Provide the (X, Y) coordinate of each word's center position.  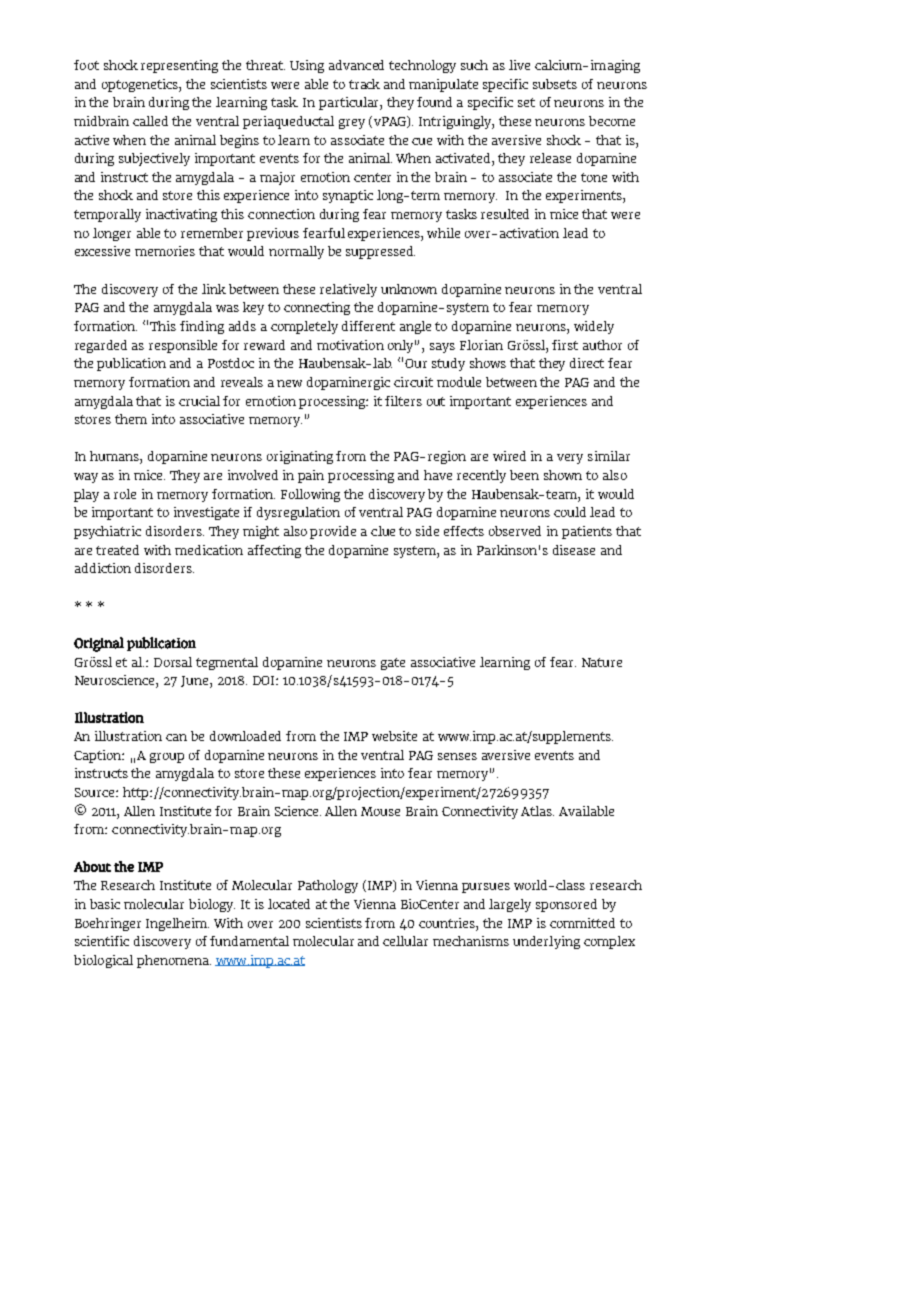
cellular (405, 941)
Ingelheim (177, 924)
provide (333, 532)
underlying (546, 942)
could (570, 512)
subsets (555, 84)
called (150, 121)
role (125, 494)
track (364, 84)
